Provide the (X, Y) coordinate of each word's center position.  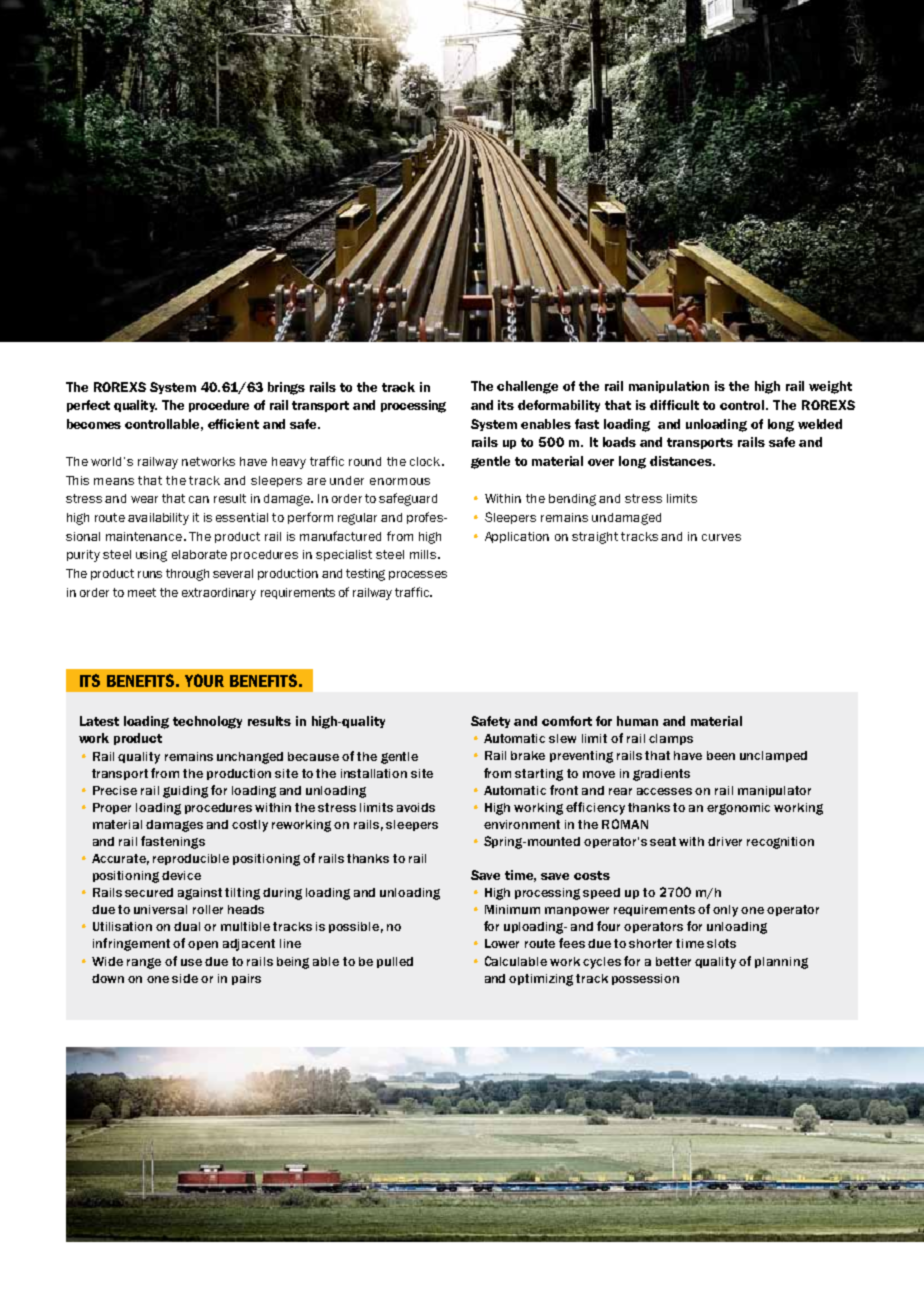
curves (721, 537)
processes (418, 575)
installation (374, 773)
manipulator (774, 791)
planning (781, 963)
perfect (88, 406)
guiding (185, 792)
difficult (674, 405)
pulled (395, 962)
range (144, 963)
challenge (527, 387)
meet (142, 592)
